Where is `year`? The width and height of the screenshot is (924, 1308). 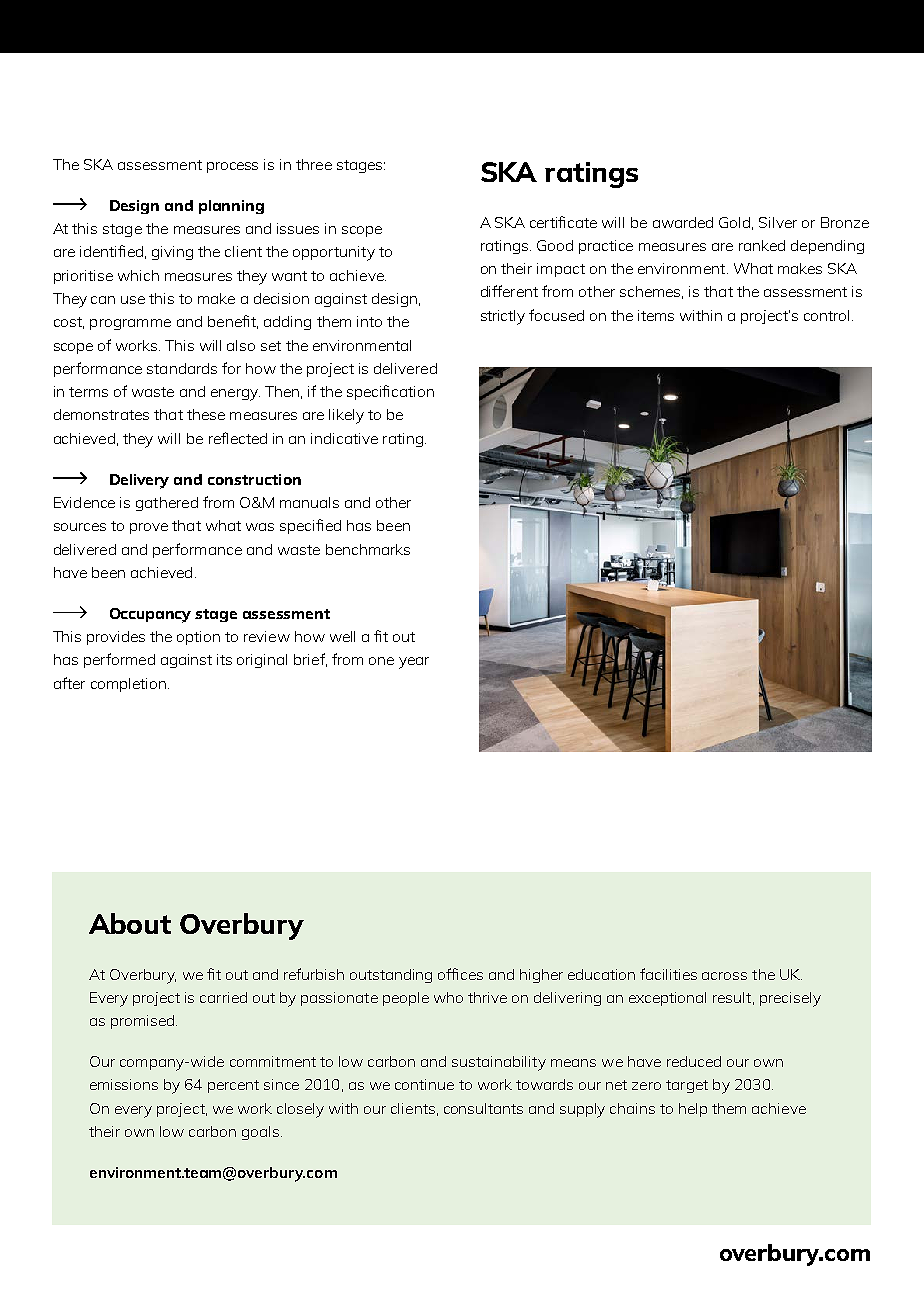
year is located at coordinates (414, 663).
